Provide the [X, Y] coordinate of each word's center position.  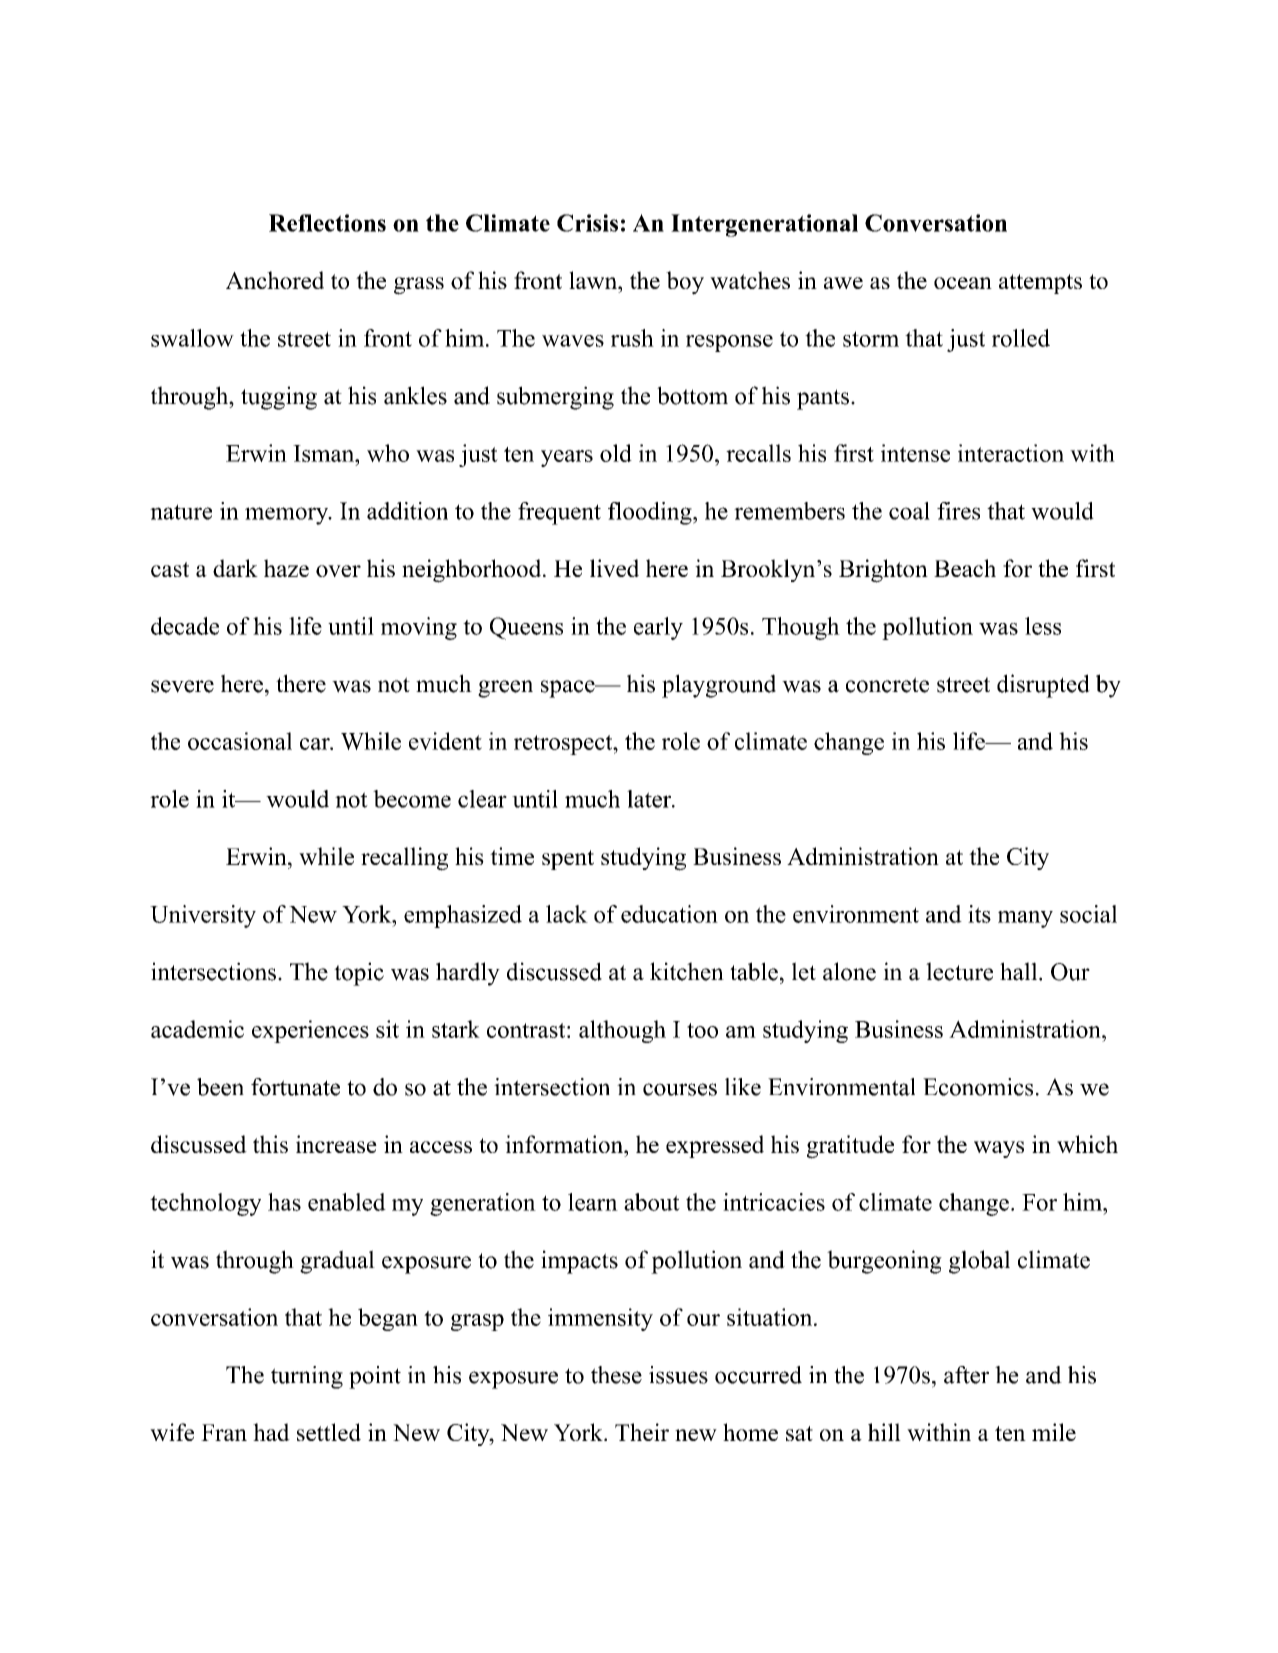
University [203, 916]
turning [307, 1377]
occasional [240, 741]
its [979, 914]
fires [958, 511]
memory [288, 516]
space [569, 689]
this [270, 1144]
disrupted [1043, 686]
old [616, 453]
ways [999, 1149]
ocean [963, 283]
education [669, 914]
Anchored [275, 280]
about [652, 1202]
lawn [594, 280]
